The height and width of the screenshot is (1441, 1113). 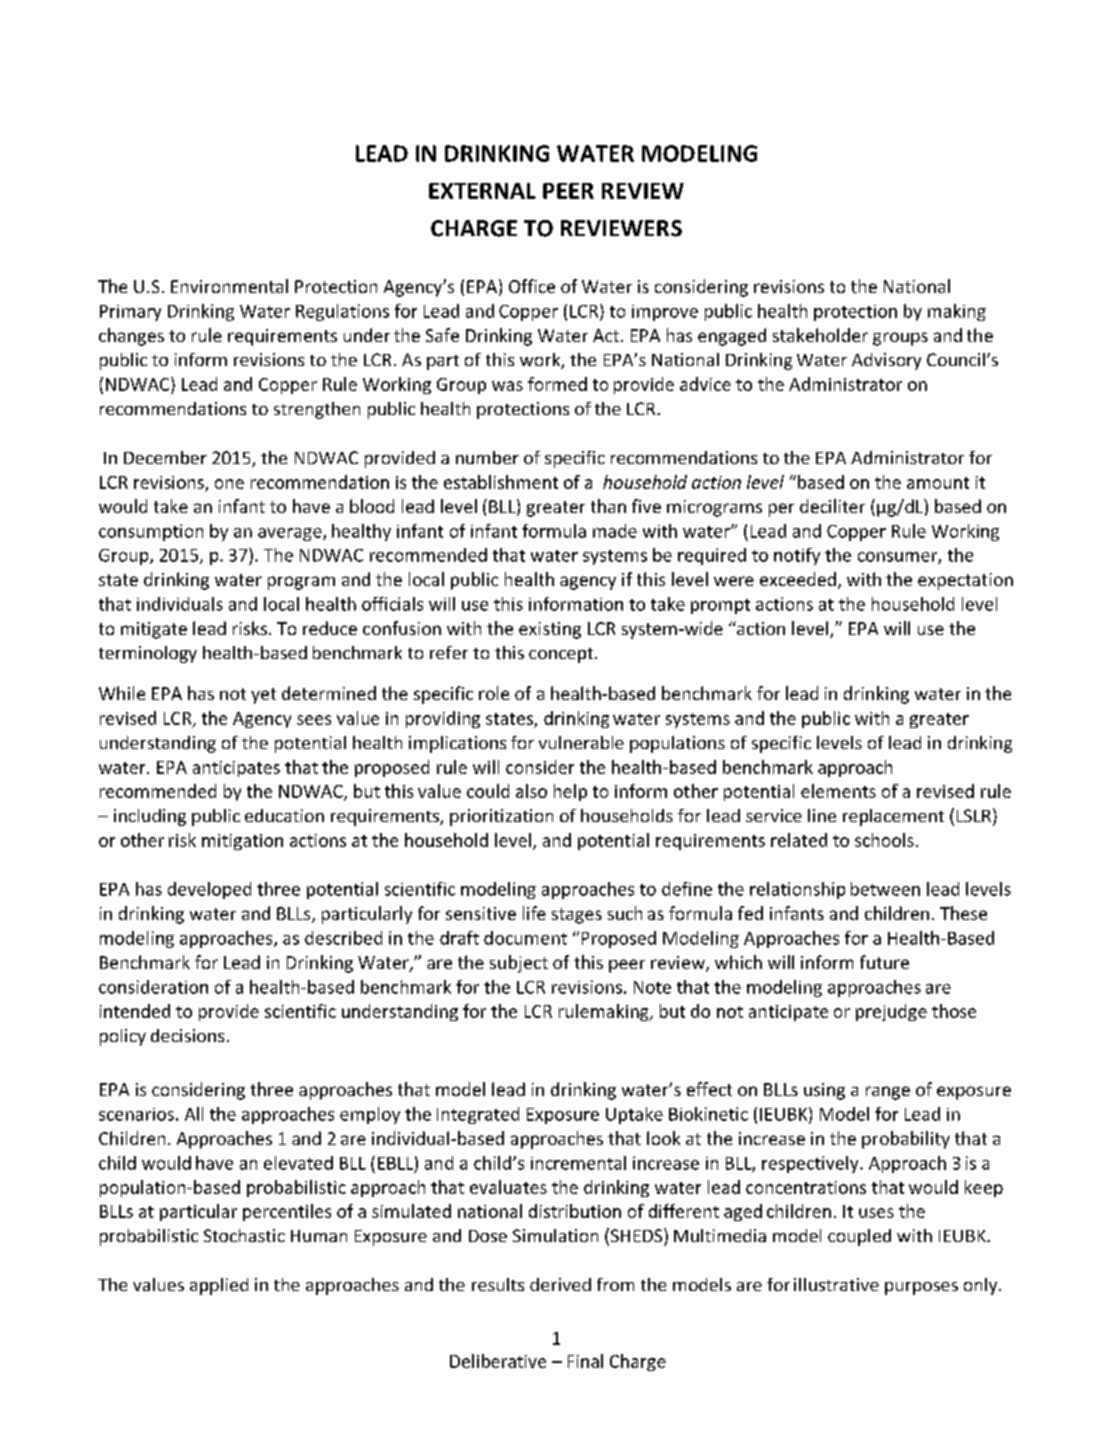 What do you see at coordinates (482, 191) in the screenshot?
I see `EXTERNAL` at bounding box center [482, 191].
